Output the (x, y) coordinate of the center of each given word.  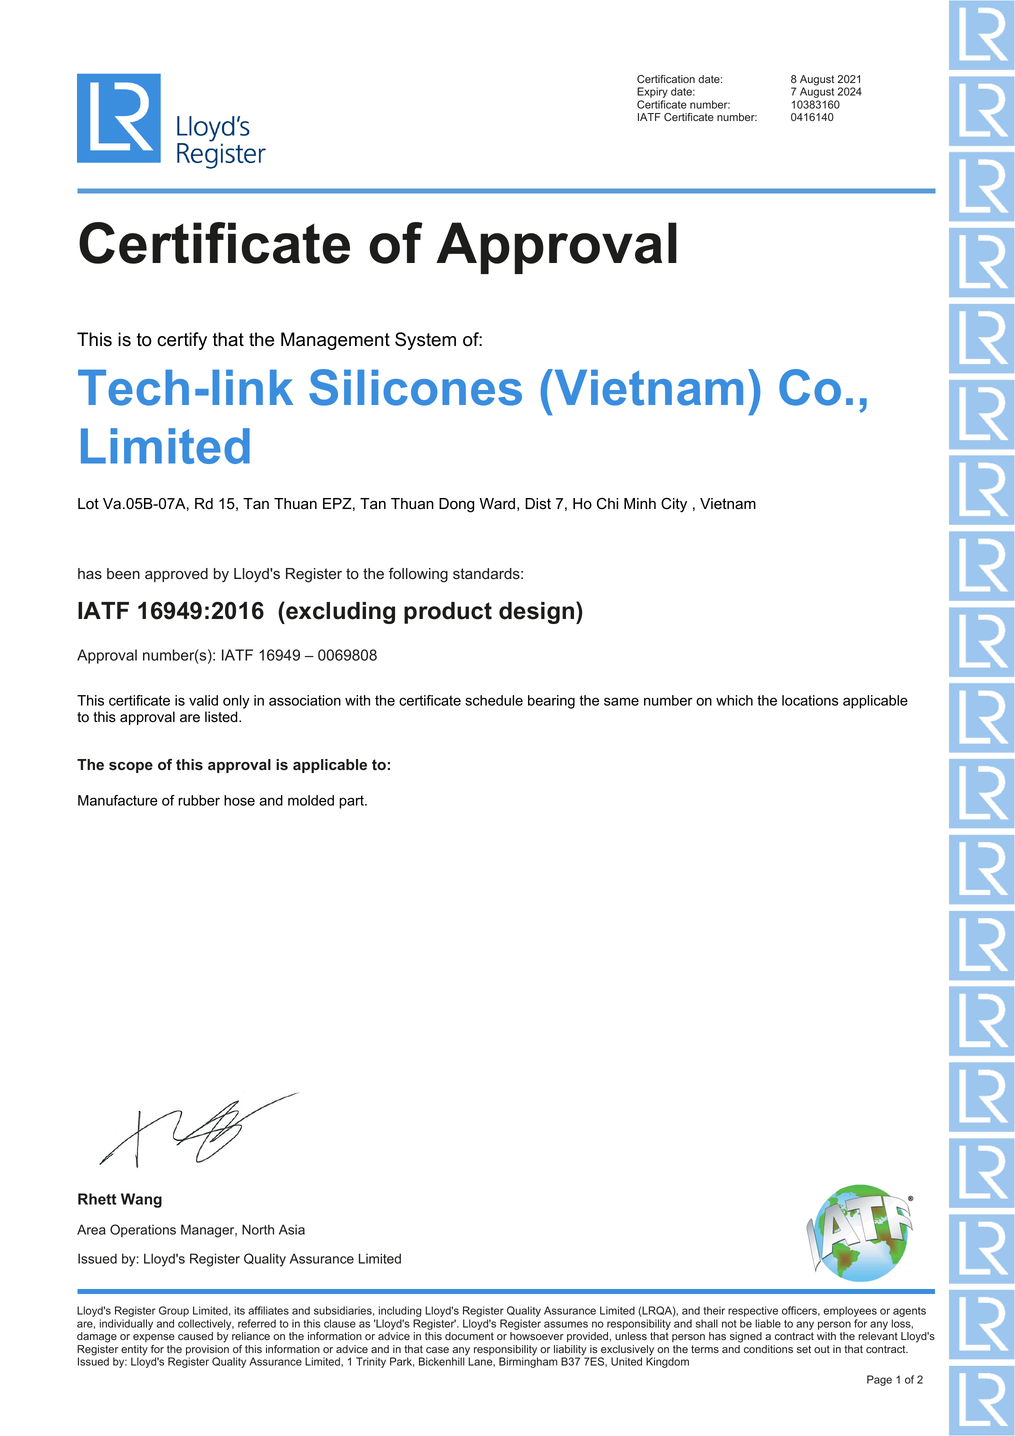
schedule (494, 700)
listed (222, 717)
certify (182, 341)
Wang (141, 1200)
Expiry (652, 94)
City (674, 505)
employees (850, 1313)
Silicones (415, 387)
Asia (292, 1229)
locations (810, 700)
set (804, 1349)
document (469, 1336)
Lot (88, 504)
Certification (666, 79)
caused (195, 1336)
